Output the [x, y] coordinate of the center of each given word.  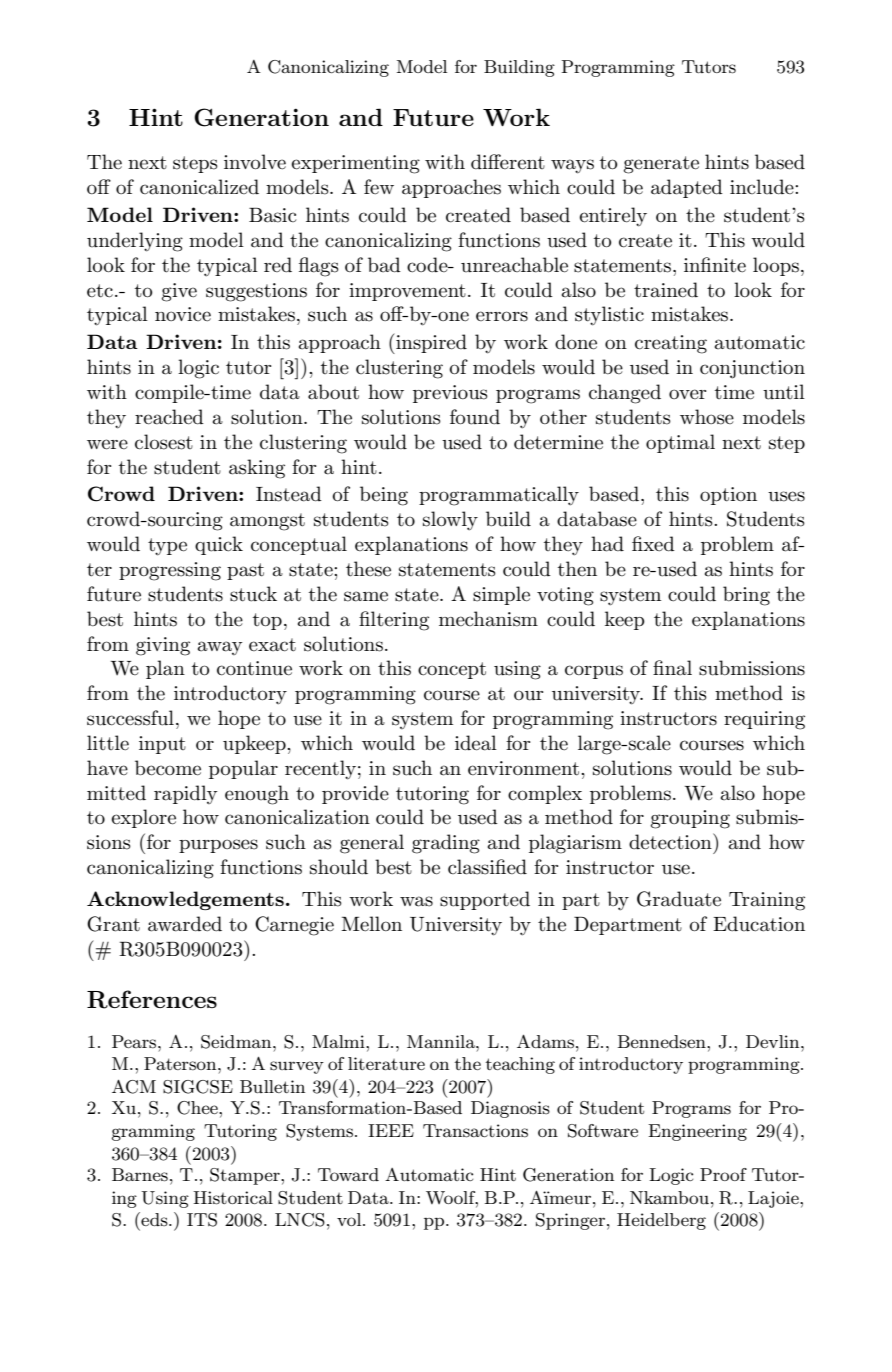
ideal [476, 743]
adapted [687, 188]
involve [255, 162]
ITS [202, 1220]
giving [163, 646]
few [379, 187]
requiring [764, 720]
